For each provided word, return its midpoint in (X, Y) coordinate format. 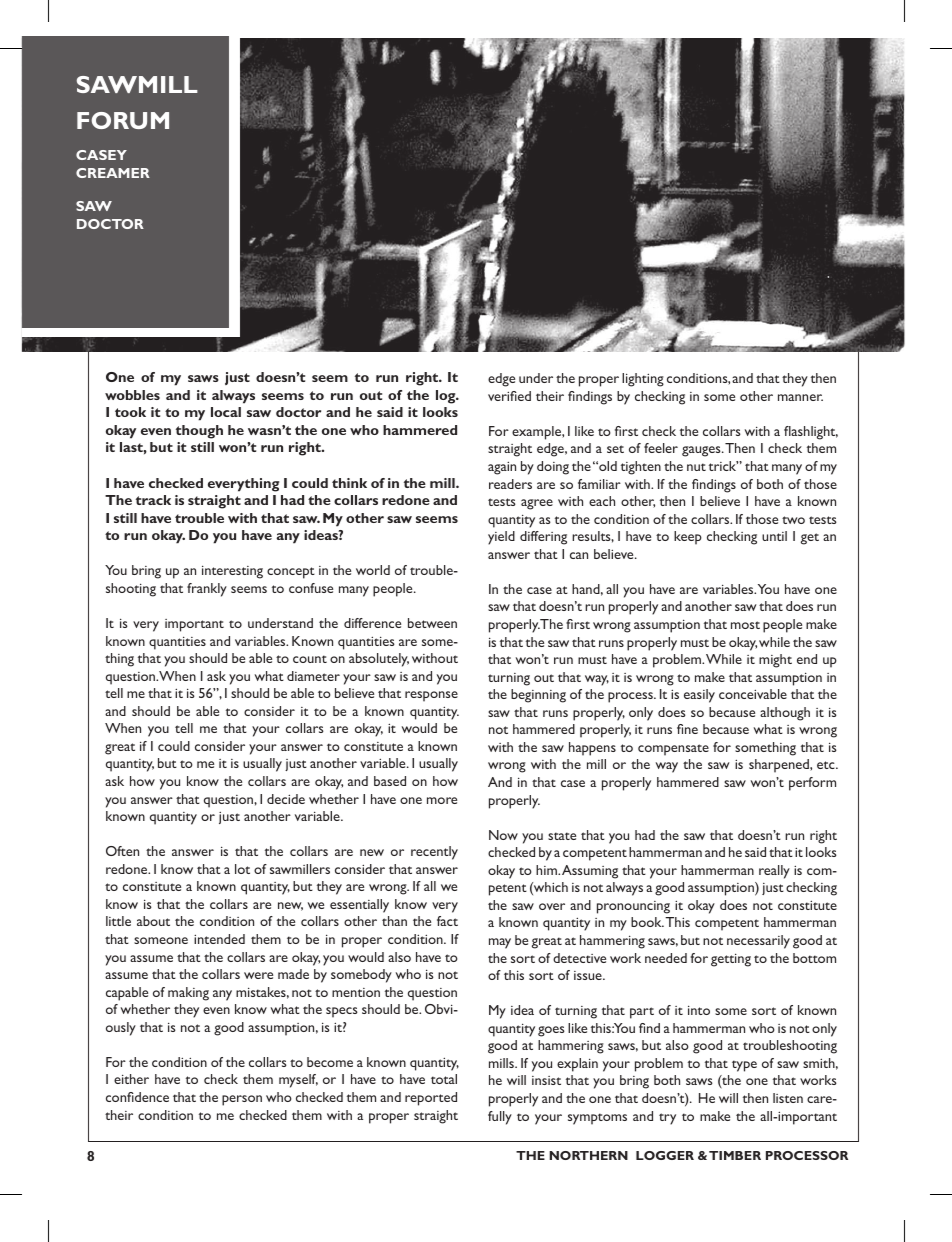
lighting (643, 380)
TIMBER (735, 1155)
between (432, 623)
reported (431, 1099)
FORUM (123, 120)
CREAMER (113, 173)
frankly (207, 590)
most (745, 625)
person (242, 1100)
